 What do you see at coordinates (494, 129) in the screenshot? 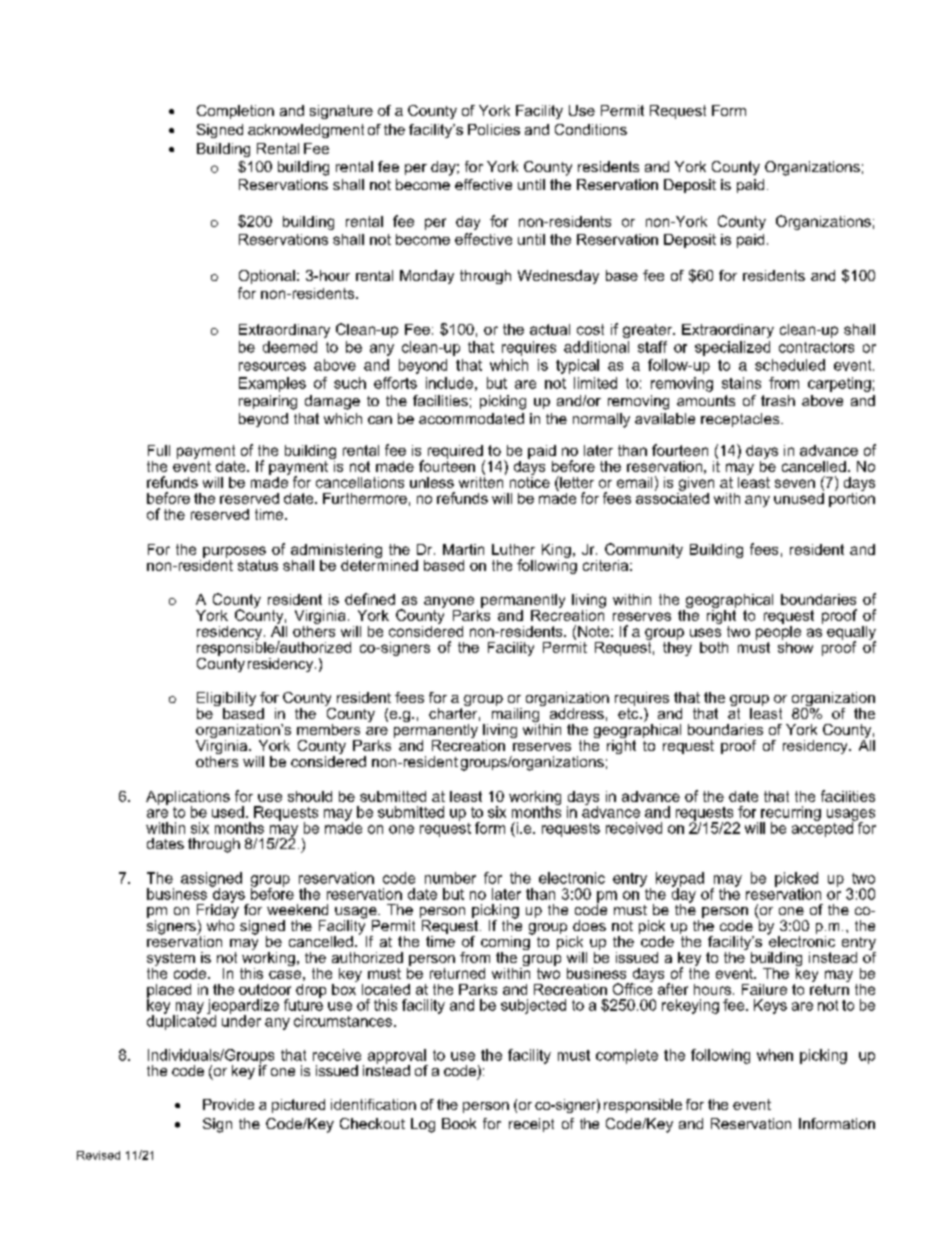
I see `Policies` at bounding box center [494, 129].
